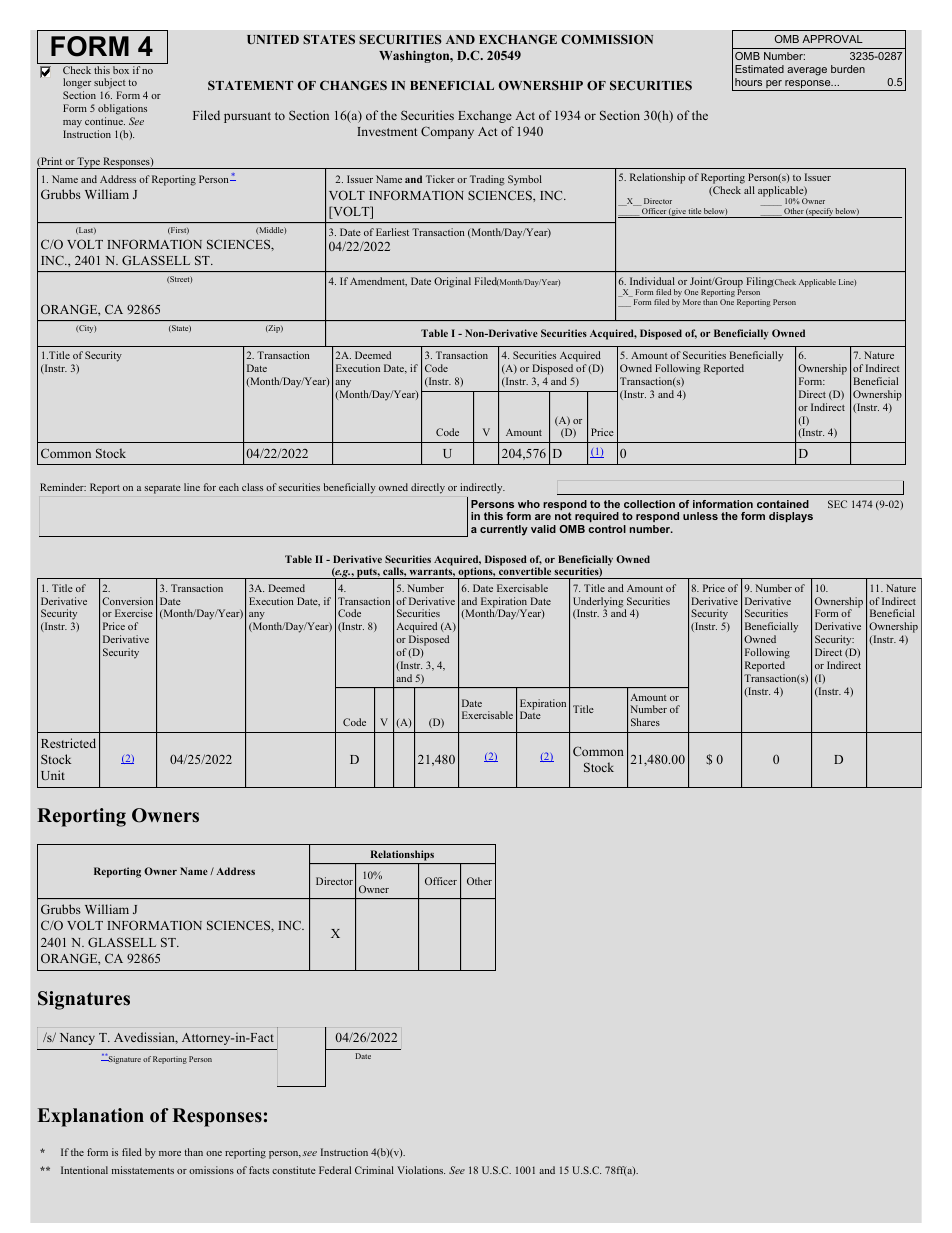  Describe the element at coordinates (110, 85) in the image. I see `subject` at that location.
